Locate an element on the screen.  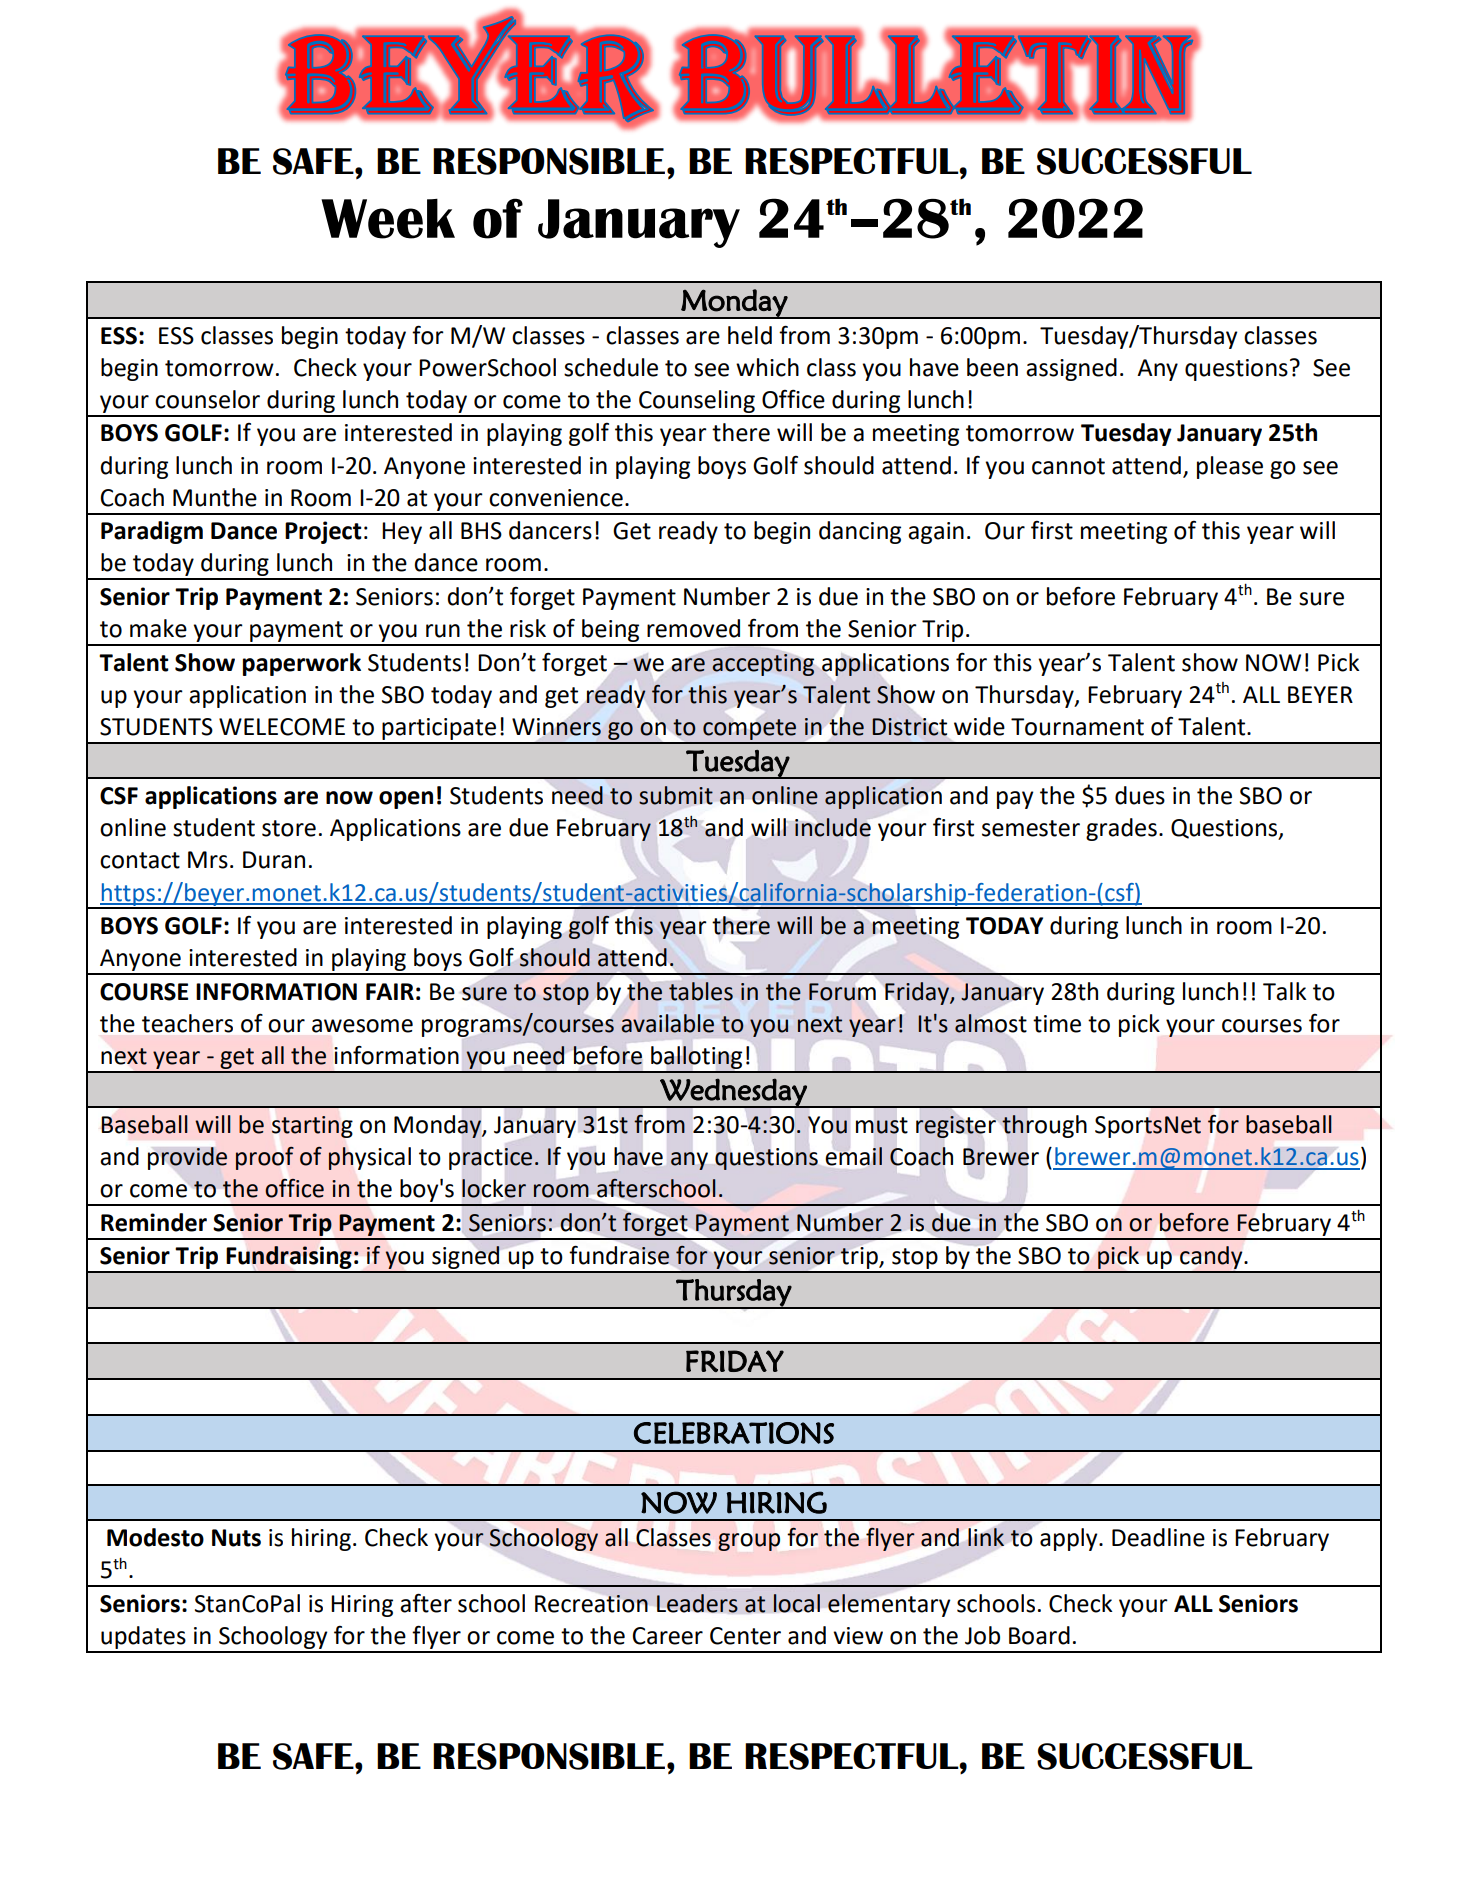
Duran is located at coordinates (274, 860).
